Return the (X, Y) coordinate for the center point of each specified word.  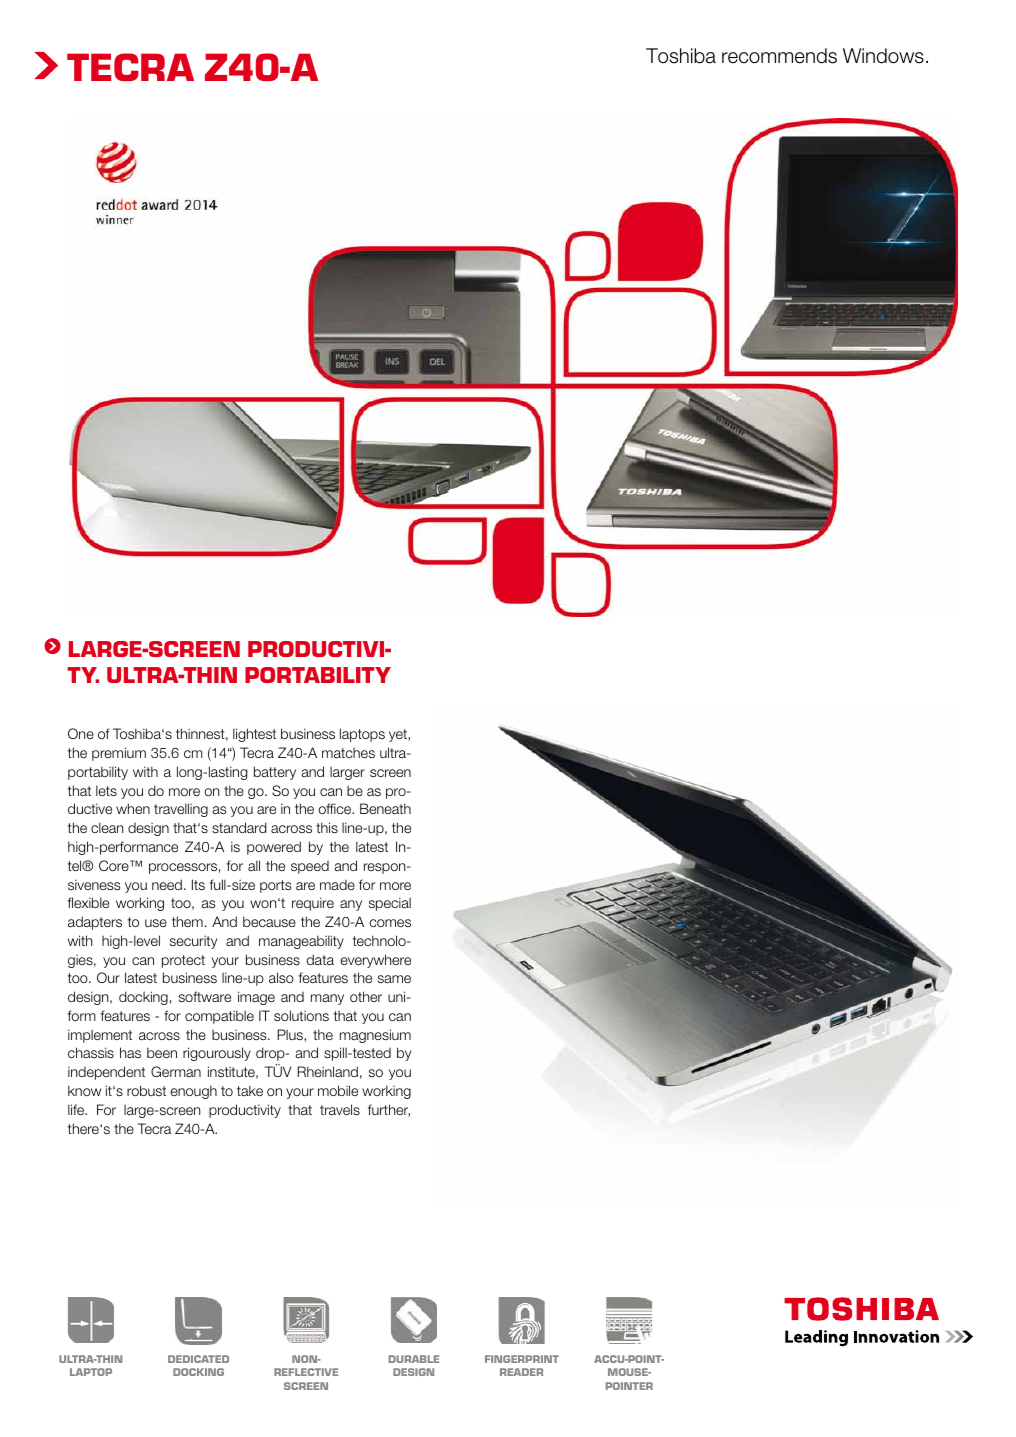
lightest (254, 735)
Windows (883, 56)
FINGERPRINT (522, 1359)
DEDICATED (198, 1359)
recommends (779, 56)
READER (521, 1372)
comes (390, 923)
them (187, 921)
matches (348, 753)
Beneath (385, 808)
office (336, 808)
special (390, 904)
